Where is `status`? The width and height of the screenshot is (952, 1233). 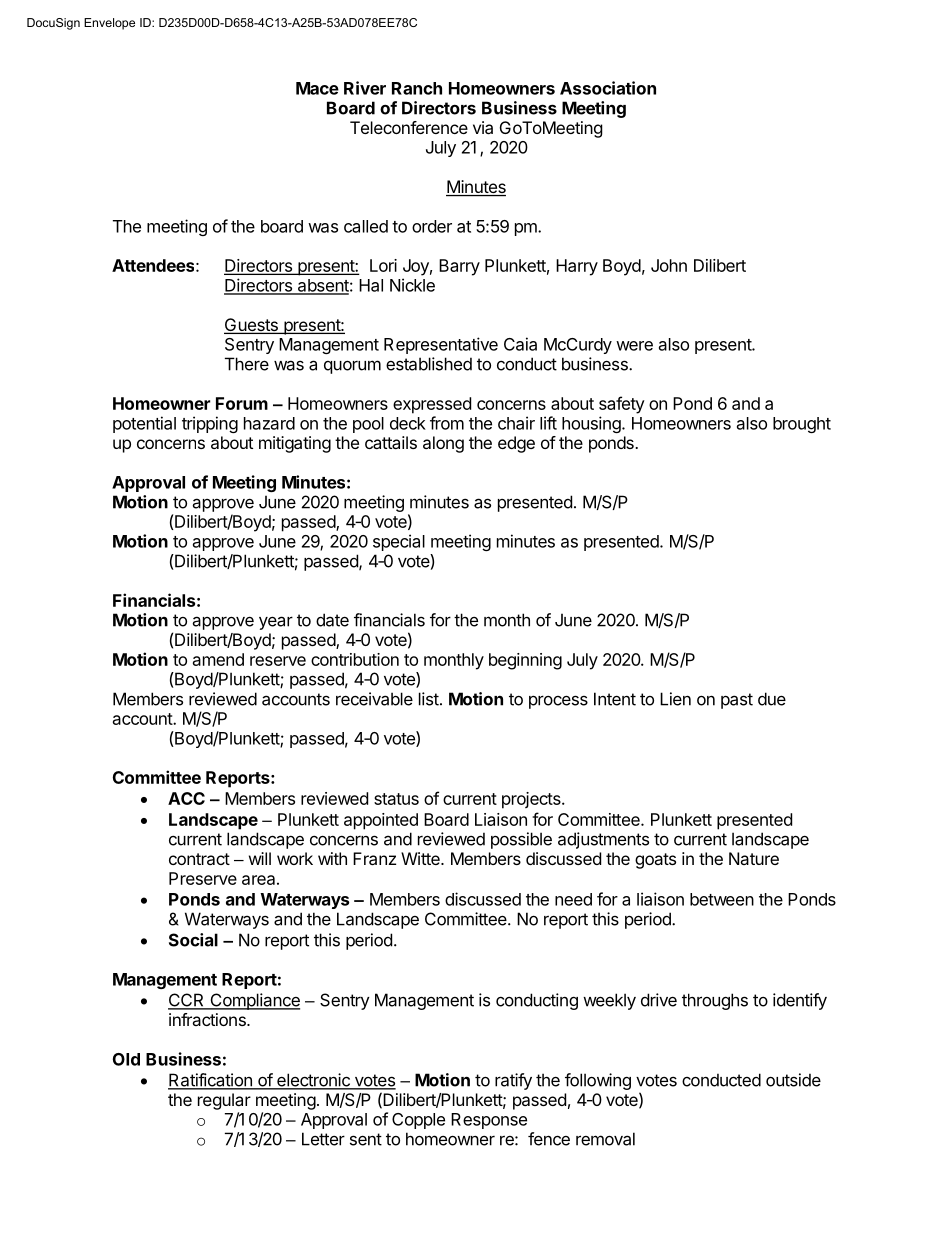
status is located at coordinates (396, 799).
